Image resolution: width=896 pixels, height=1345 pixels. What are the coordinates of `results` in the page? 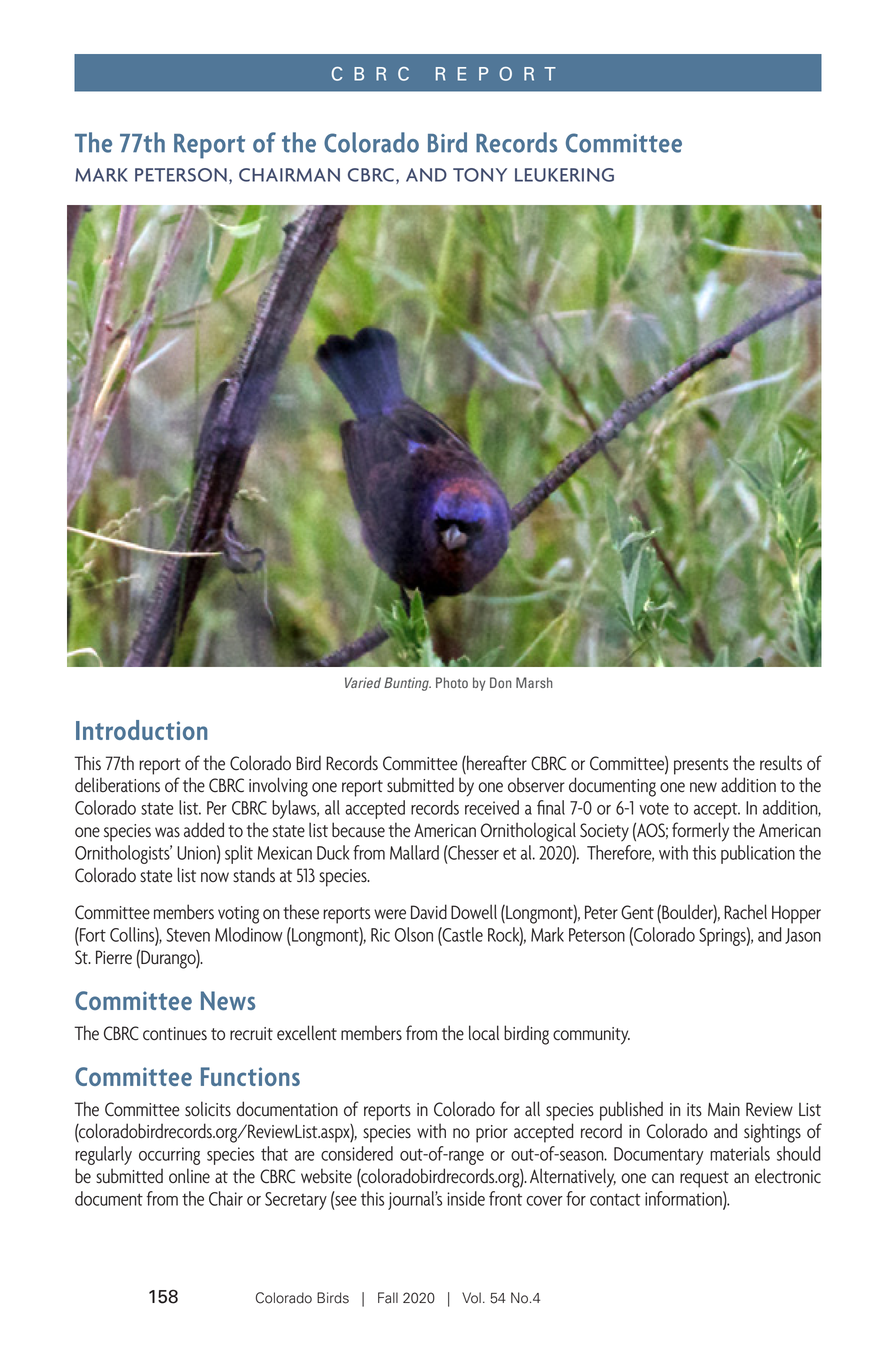 It's located at (781, 763).
